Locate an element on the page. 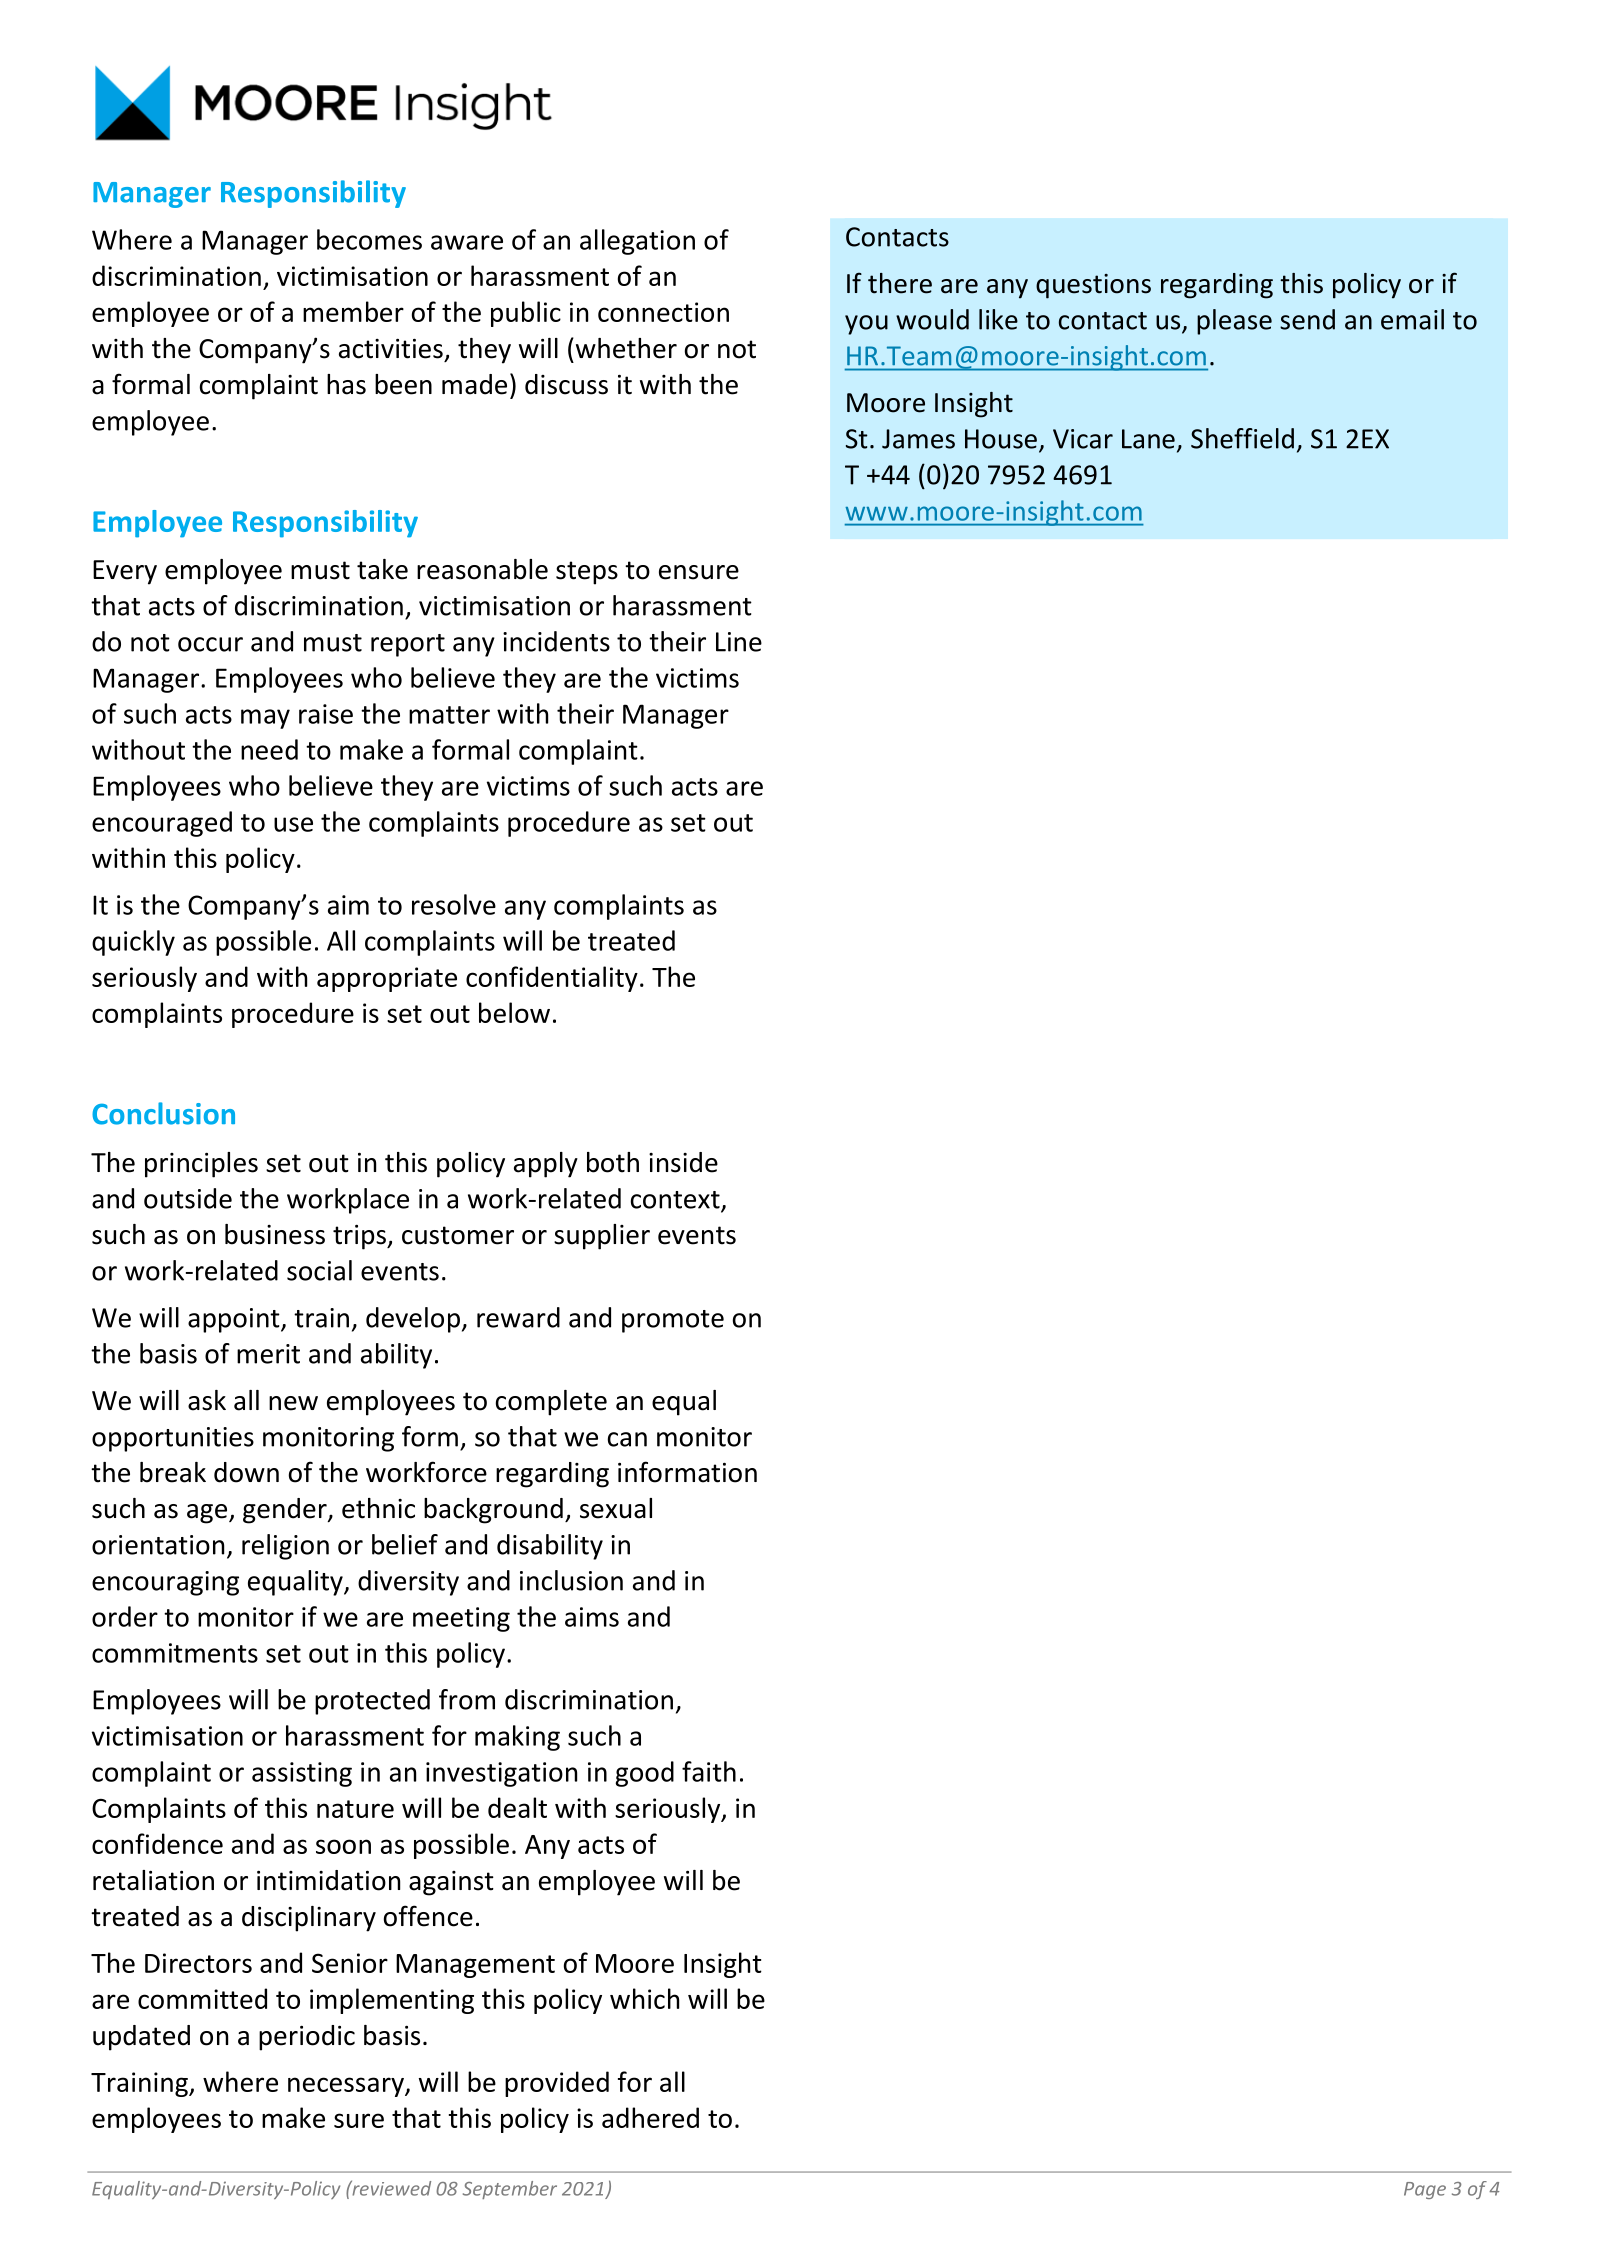 The image size is (1599, 2262). necessary is located at coordinates (347, 2087).
